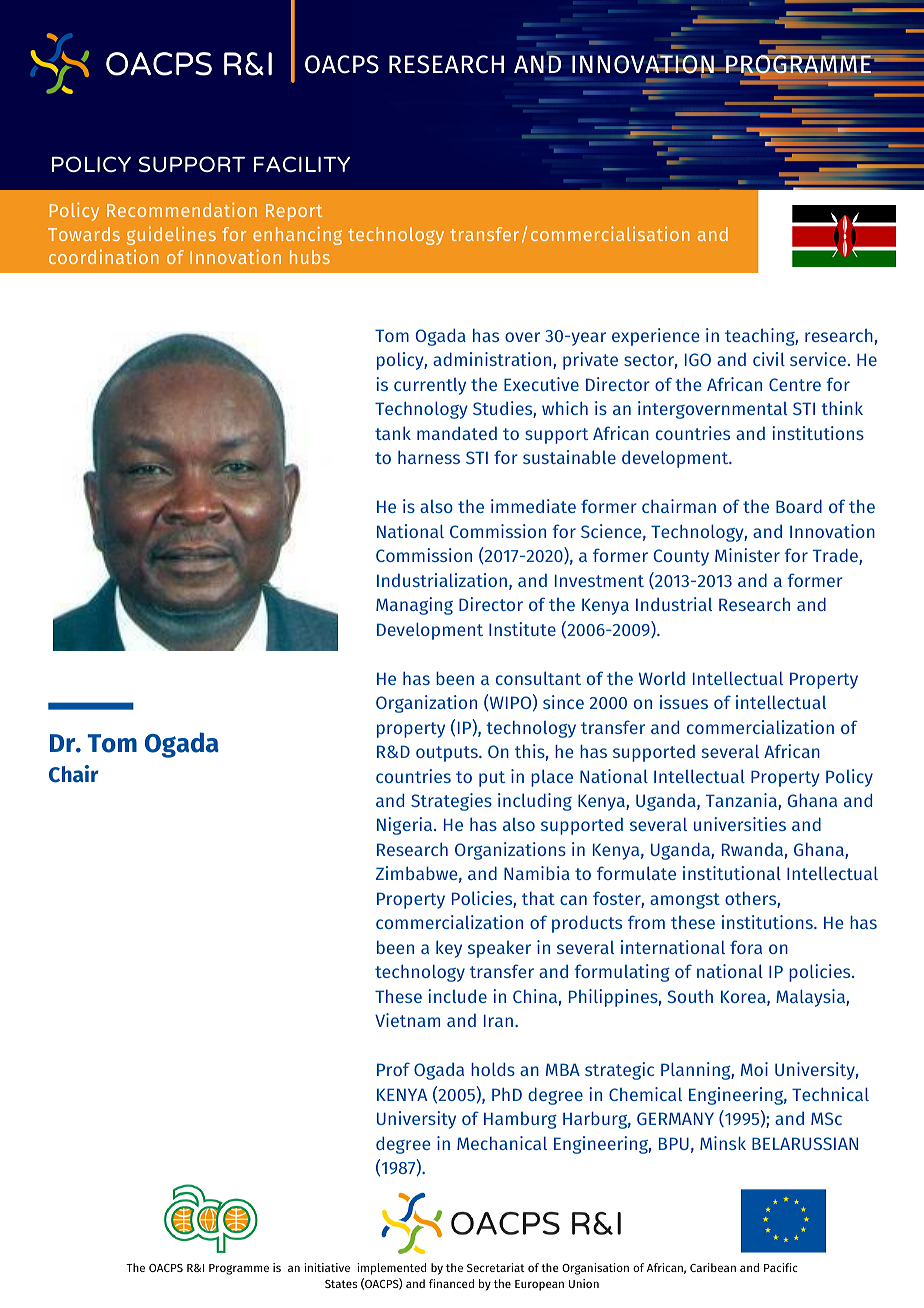 Image resolution: width=924 pixels, height=1308 pixels. Describe the element at coordinates (327, 1267) in the screenshot. I see `initiative` at that location.
